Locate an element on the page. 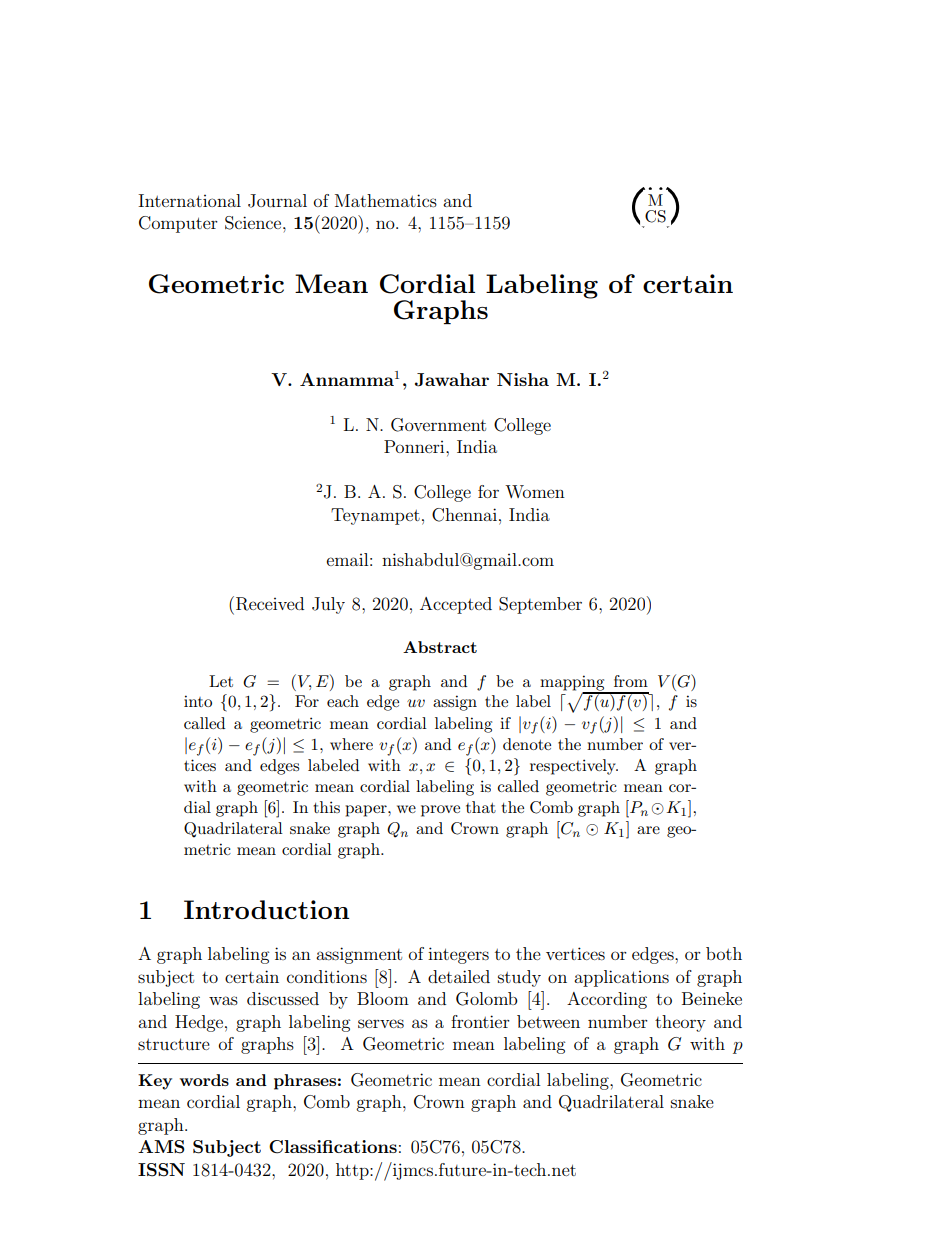 This image has height=1233, width=952. Mathematics is located at coordinates (386, 200).
